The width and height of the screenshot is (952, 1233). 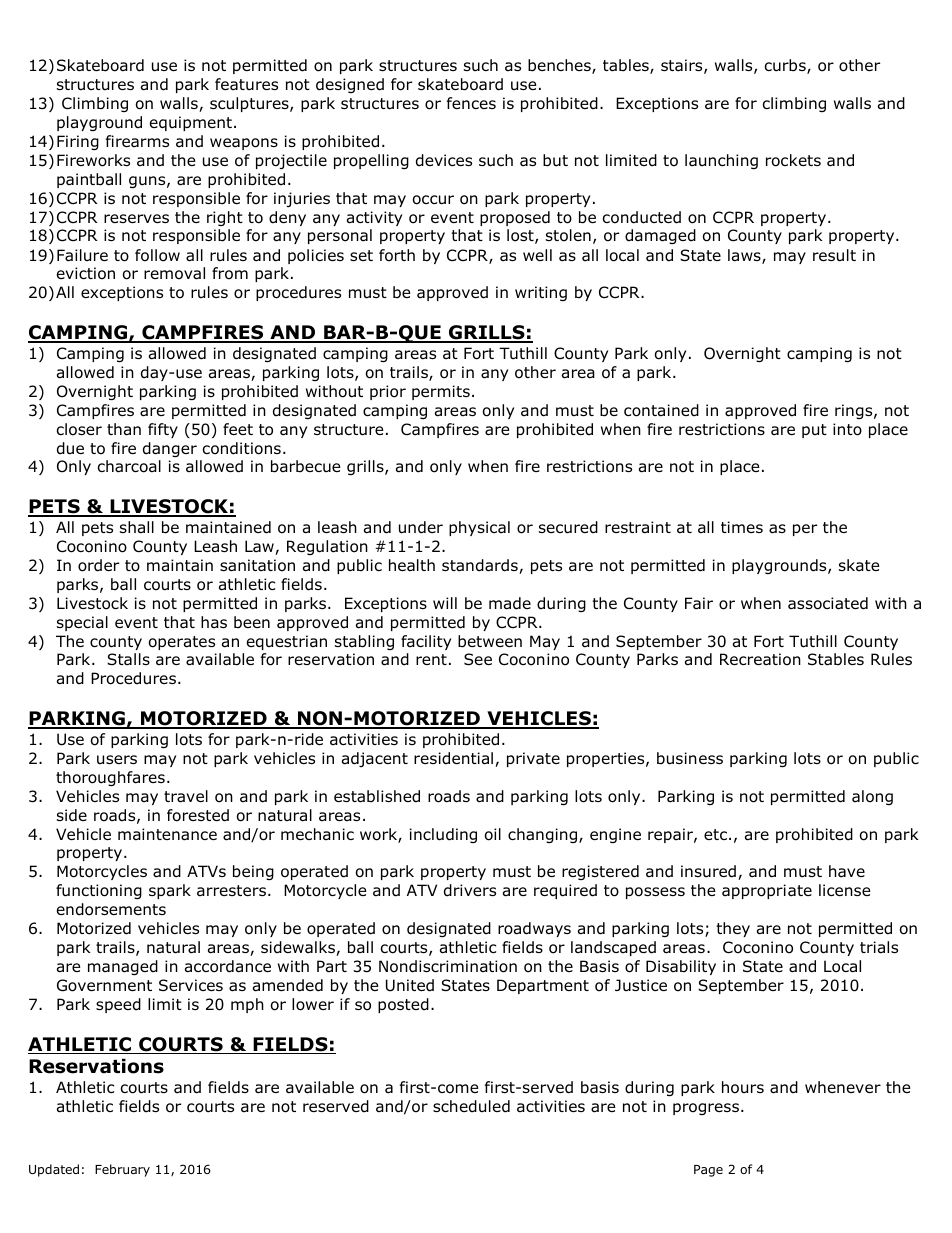 I want to click on will, so click(x=445, y=603).
